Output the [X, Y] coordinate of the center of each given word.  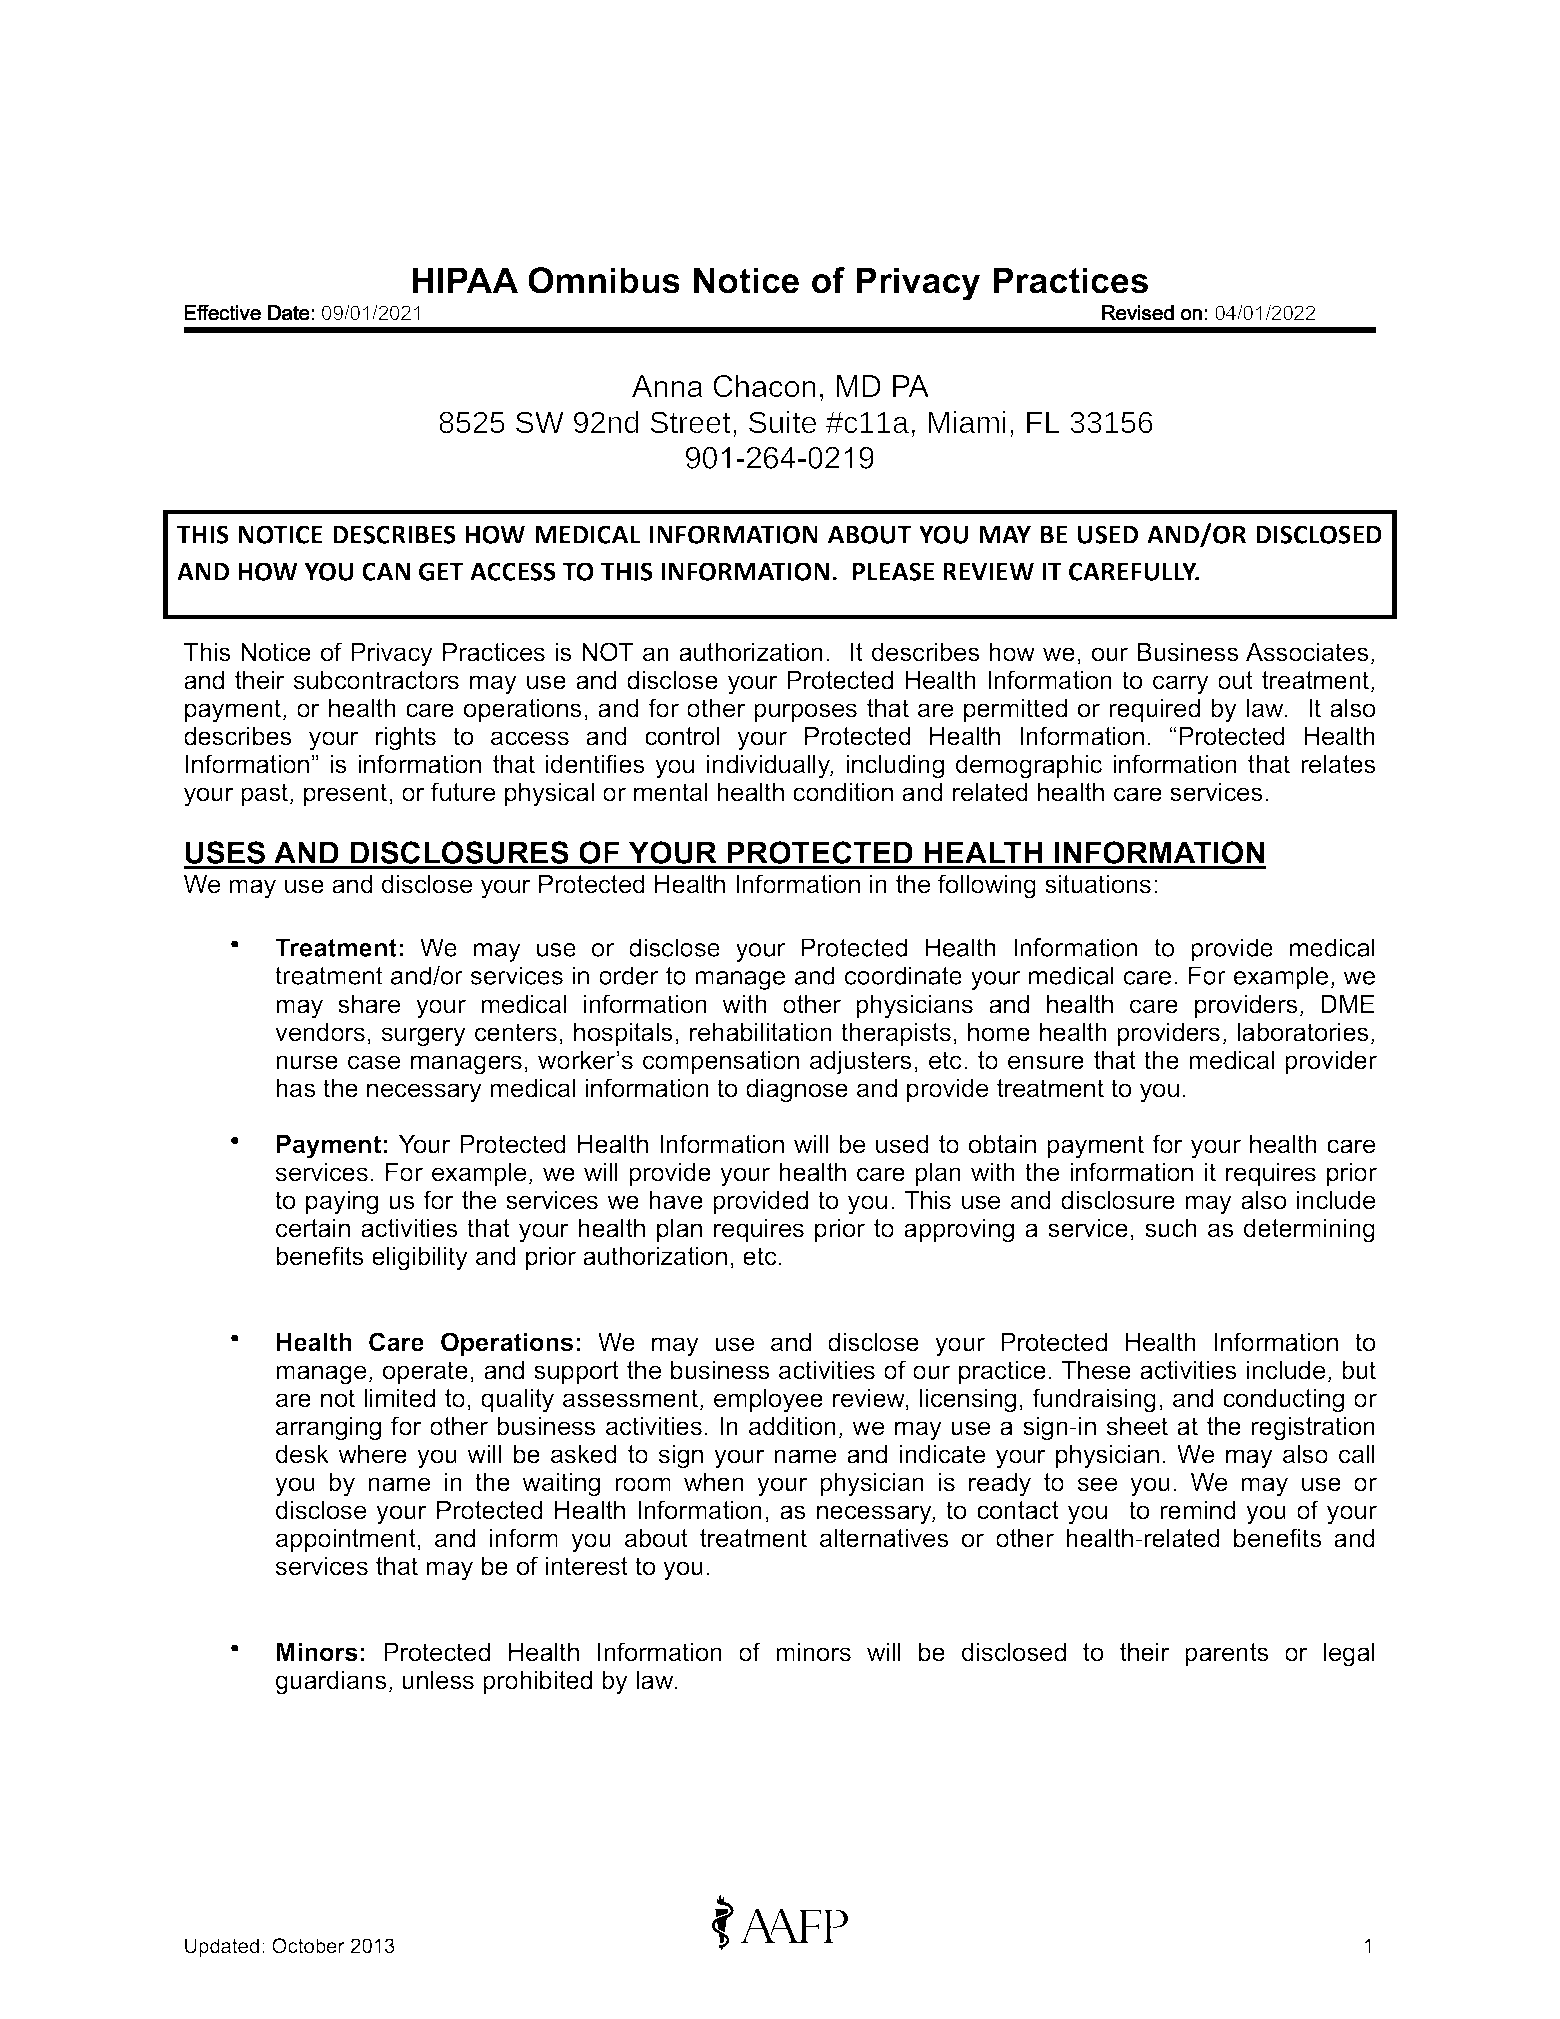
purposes [805, 712]
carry [1181, 685]
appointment [347, 1540]
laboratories [1303, 1032]
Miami [967, 422]
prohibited [537, 1682]
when [714, 1482]
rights [406, 739]
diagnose [797, 1091]
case [374, 1062]
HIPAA [465, 280]
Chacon [764, 386]
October [308, 1946]
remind [1198, 1510]
